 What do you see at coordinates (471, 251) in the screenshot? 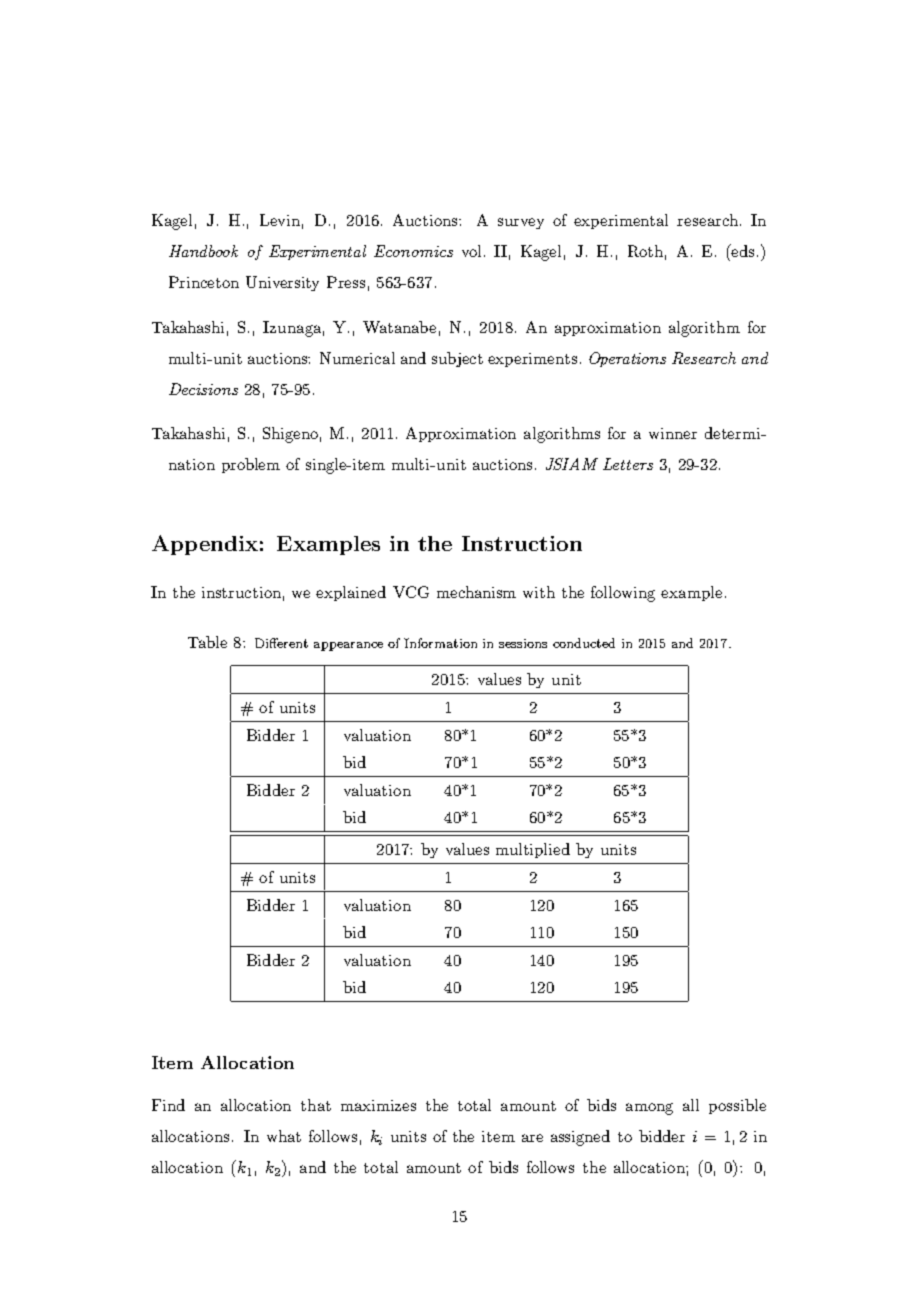
I see `vol` at bounding box center [471, 251].
